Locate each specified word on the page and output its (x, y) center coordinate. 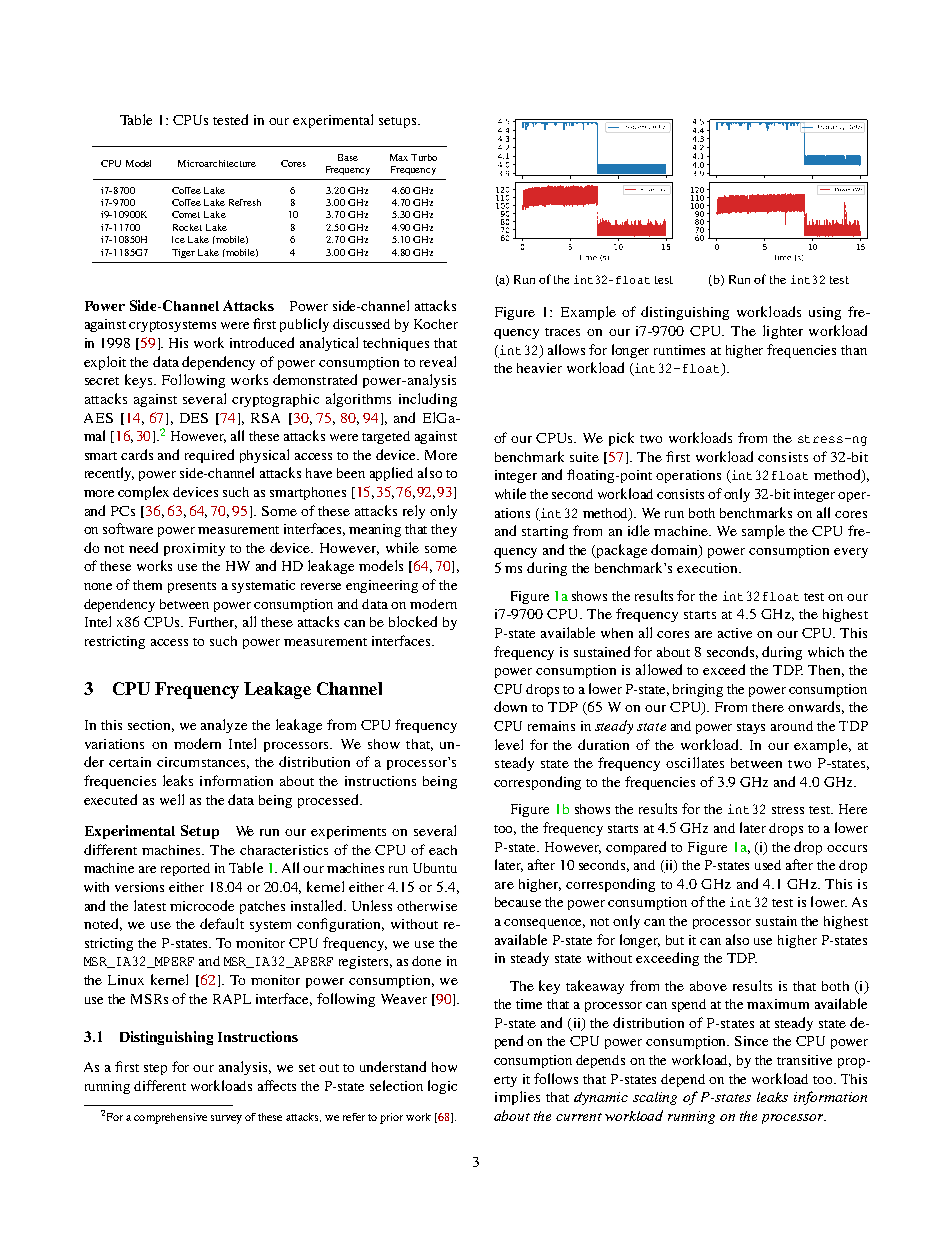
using (825, 313)
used (768, 865)
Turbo (424, 157)
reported (185, 869)
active (735, 633)
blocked (413, 621)
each (443, 850)
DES (194, 418)
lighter (783, 332)
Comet (186, 214)
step (155, 1069)
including (428, 400)
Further (213, 623)
